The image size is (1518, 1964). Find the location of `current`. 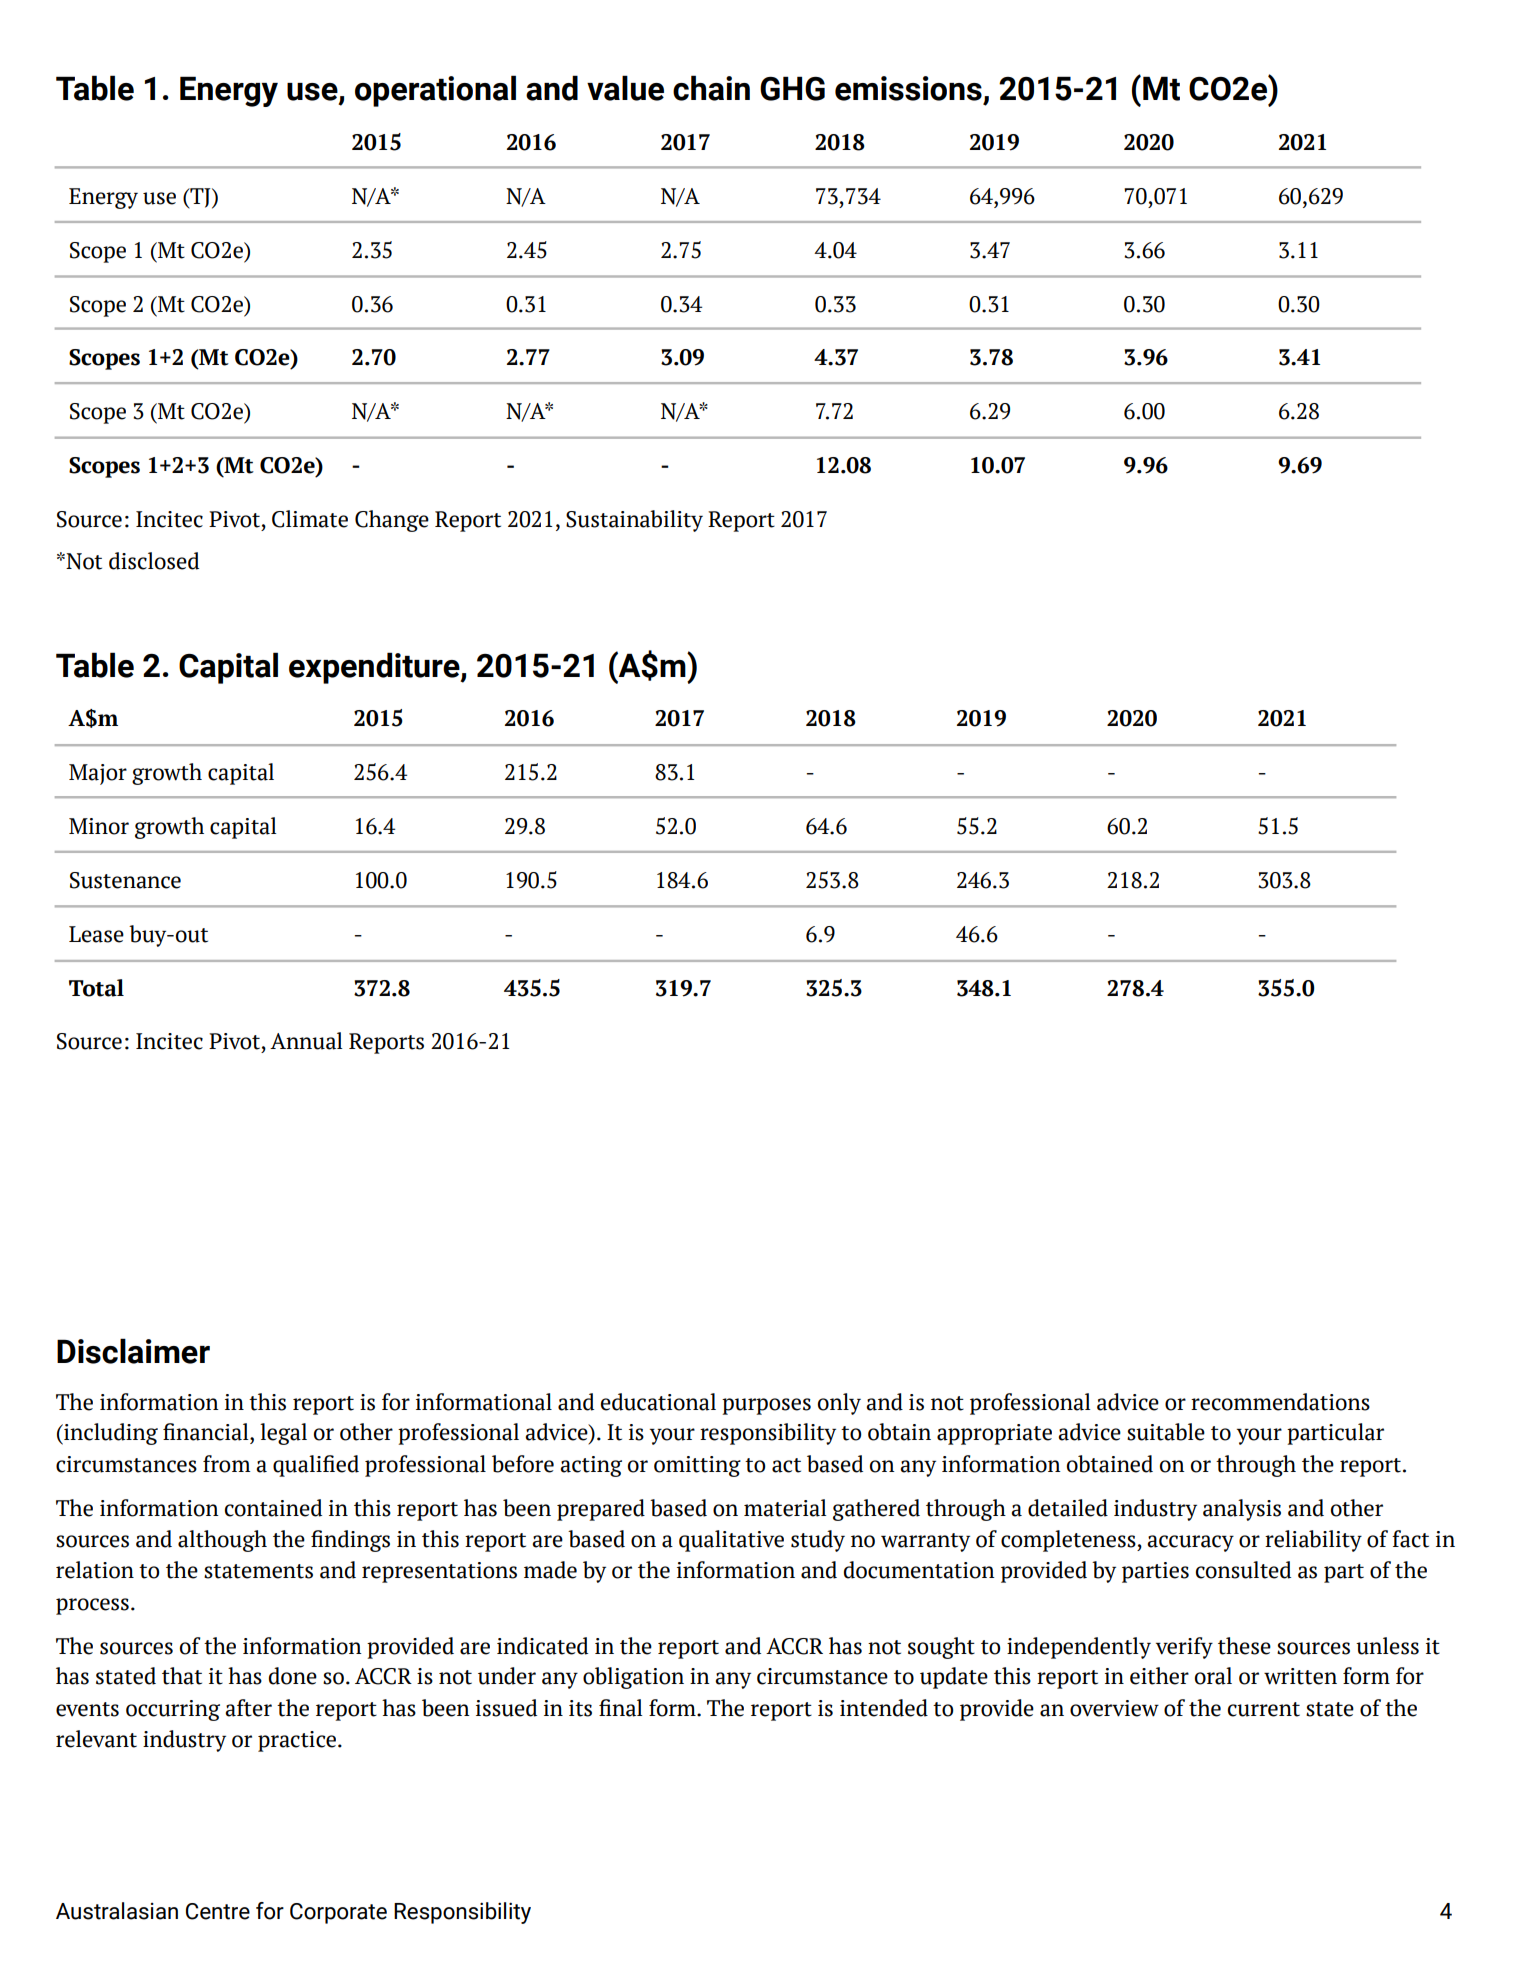

current is located at coordinates (1264, 1709).
